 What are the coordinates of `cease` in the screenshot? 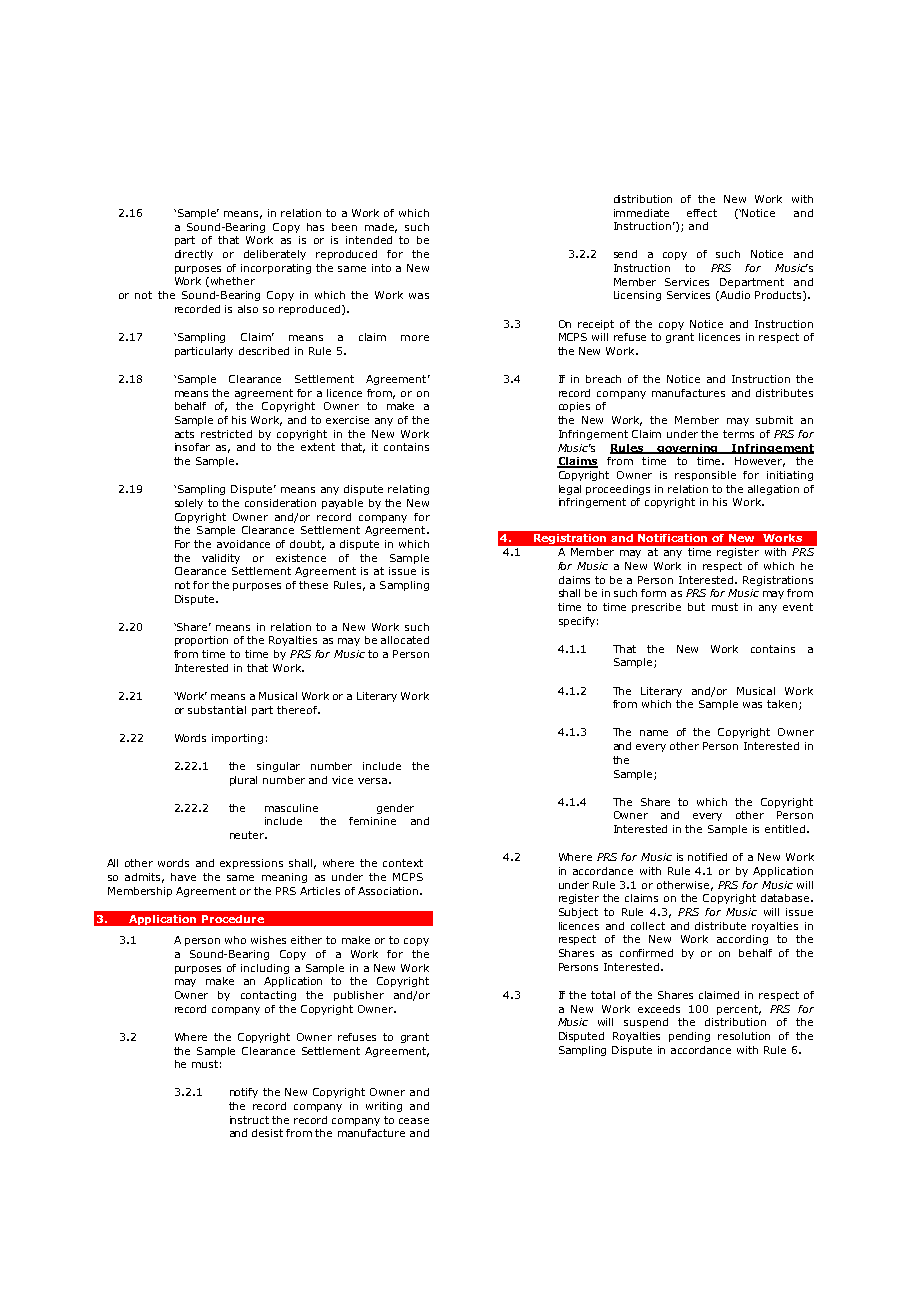 It's located at (414, 1121).
